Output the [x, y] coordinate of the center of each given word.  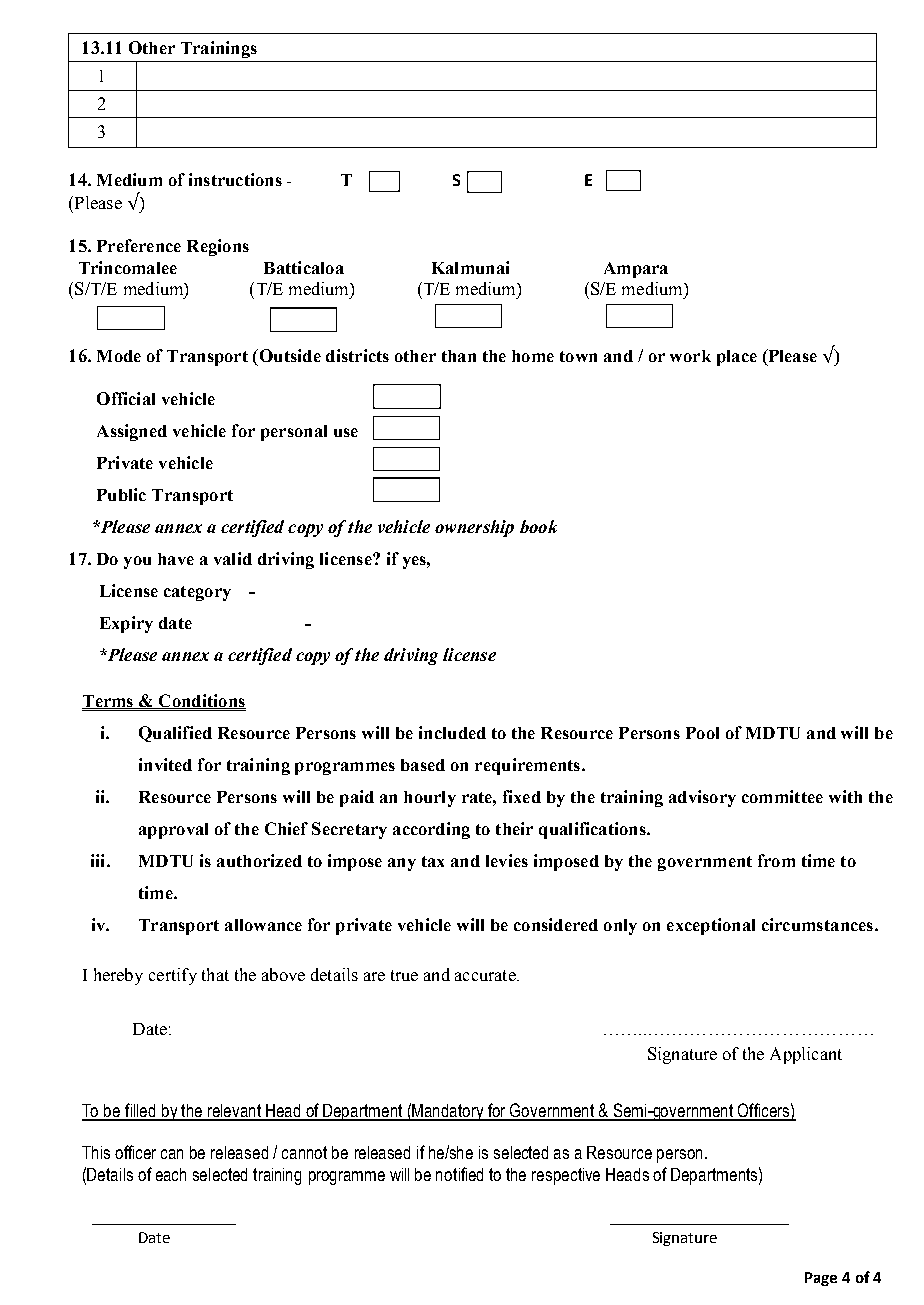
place [737, 358]
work [690, 356]
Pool [702, 733]
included [452, 732]
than [459, 356]
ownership [474, 528]
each [171, 1174]
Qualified [175, 734]
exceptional [711, 926]
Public [121, 494]
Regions [218, 247]
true [404, 975]
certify [173, 976]
